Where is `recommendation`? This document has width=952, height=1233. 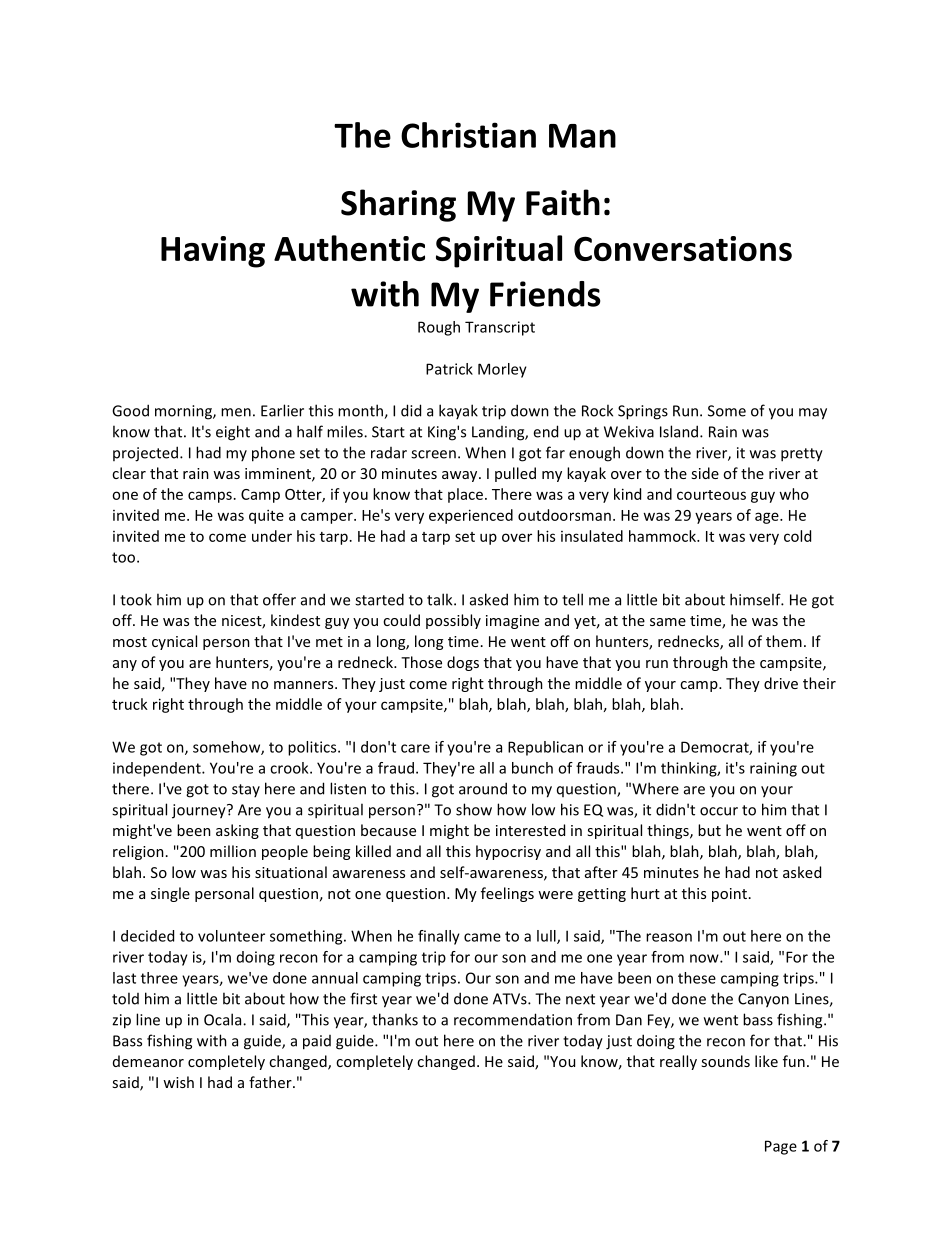
recommendation is located at coordinates (513, 1019).
